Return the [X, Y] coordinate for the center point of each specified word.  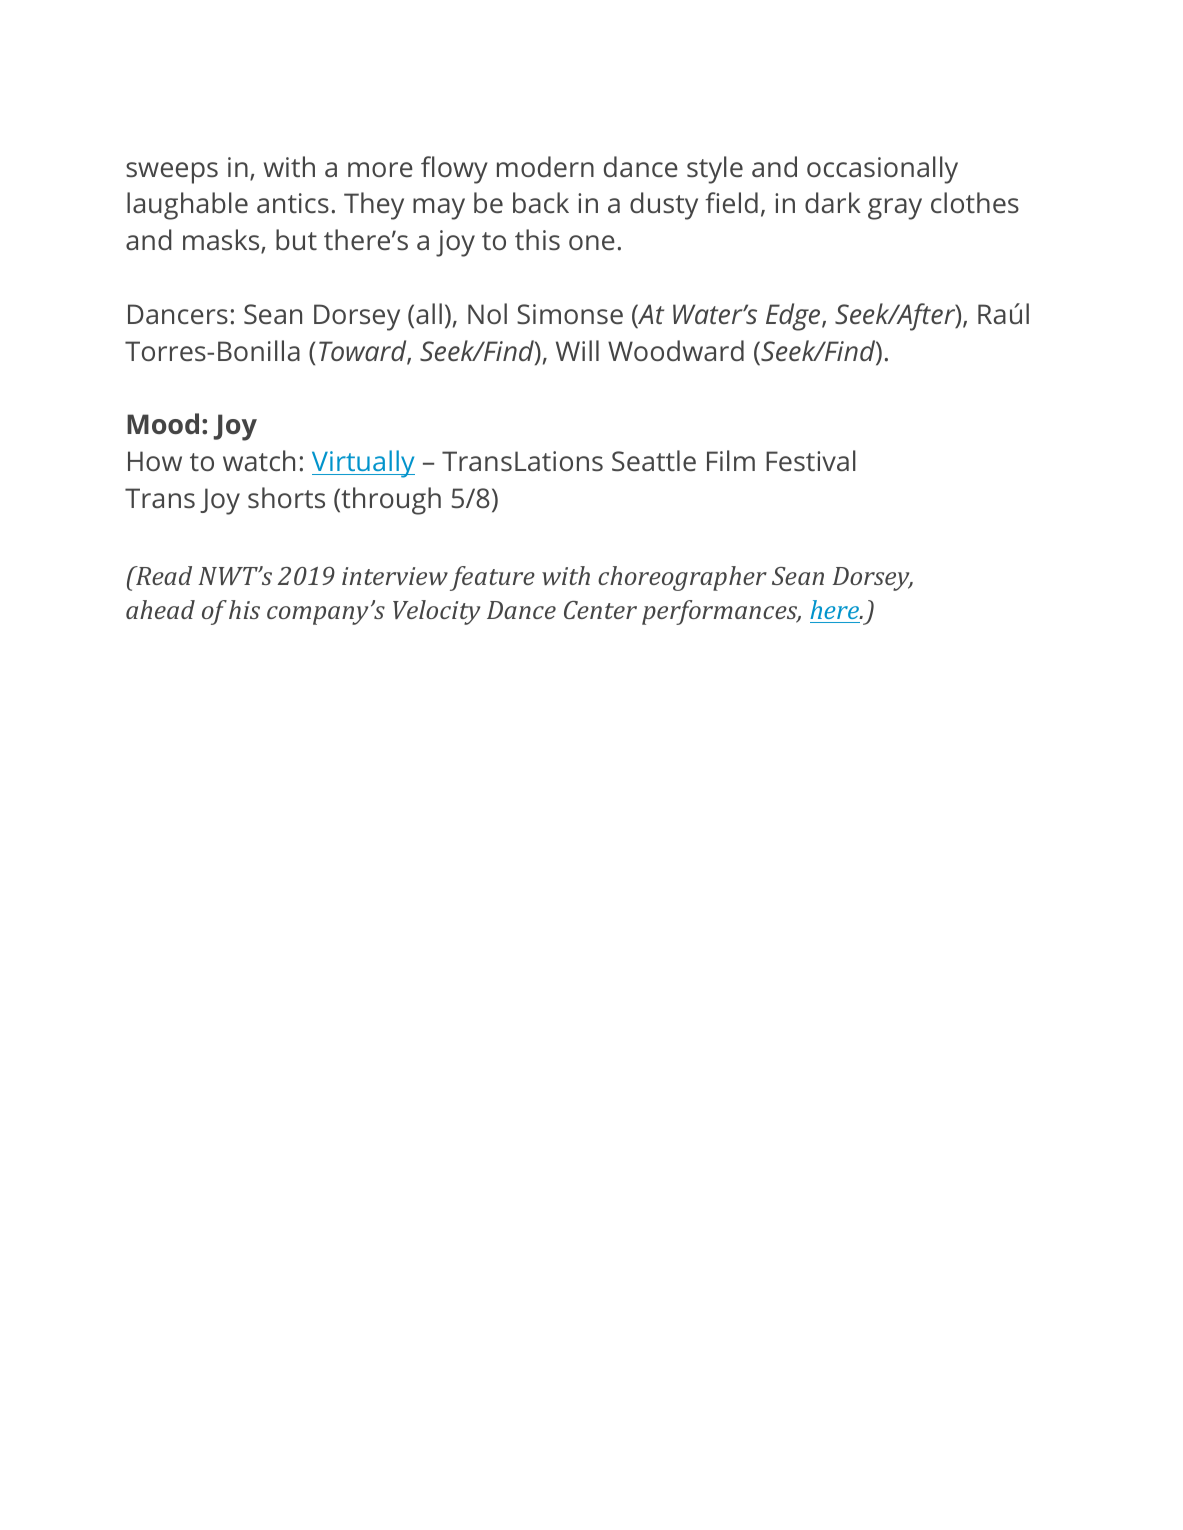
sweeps [172, 173]
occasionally [882, 170]
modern [545, 166]
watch [259, 460]
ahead [160, 609]
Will [577, 350]
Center [600, 610]
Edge [794, 317]
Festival [811, 460]
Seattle [654, 460]
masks [222, 241]
